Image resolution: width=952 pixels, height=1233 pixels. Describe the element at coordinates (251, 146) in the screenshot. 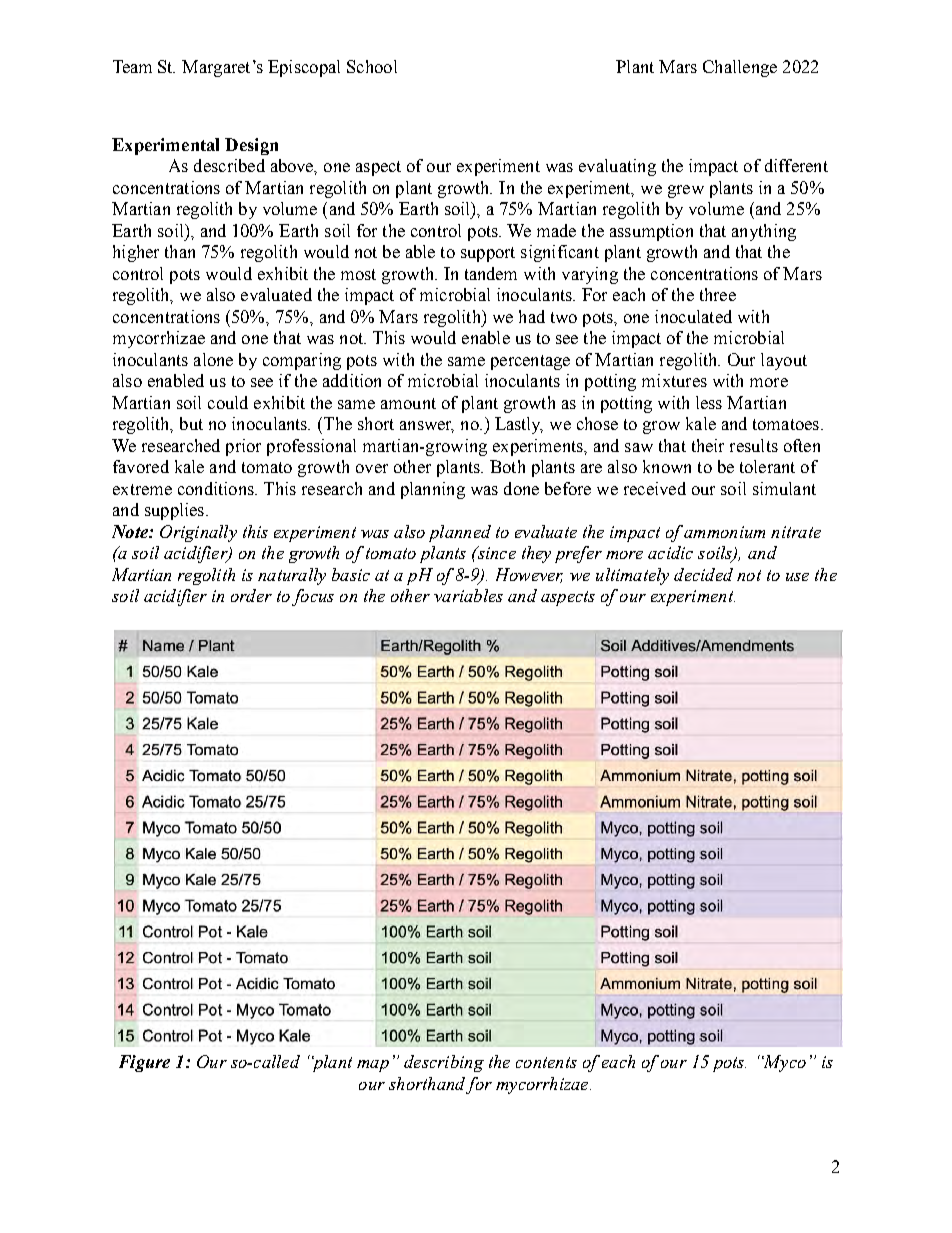

I see `Design` at that location.
